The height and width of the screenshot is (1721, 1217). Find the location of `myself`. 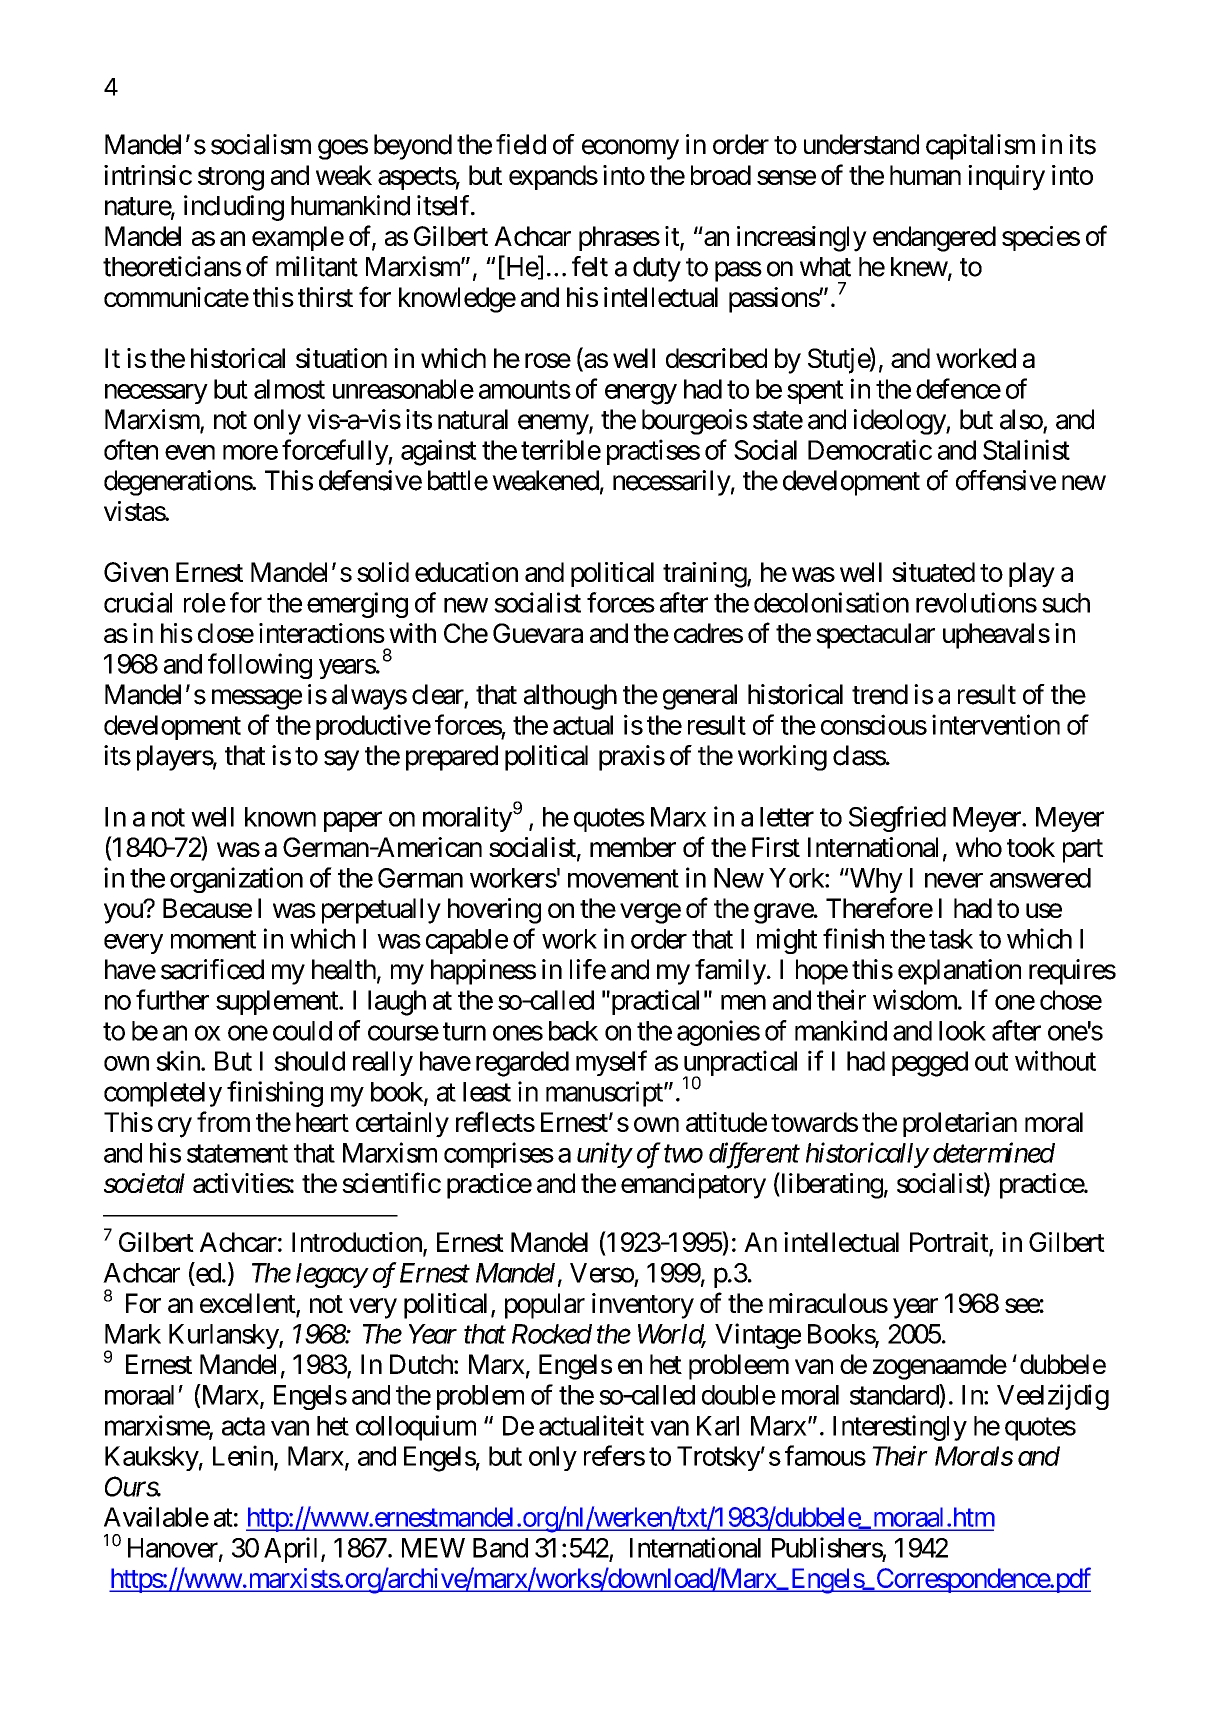

myself is located at coordinates (611, 1063).
